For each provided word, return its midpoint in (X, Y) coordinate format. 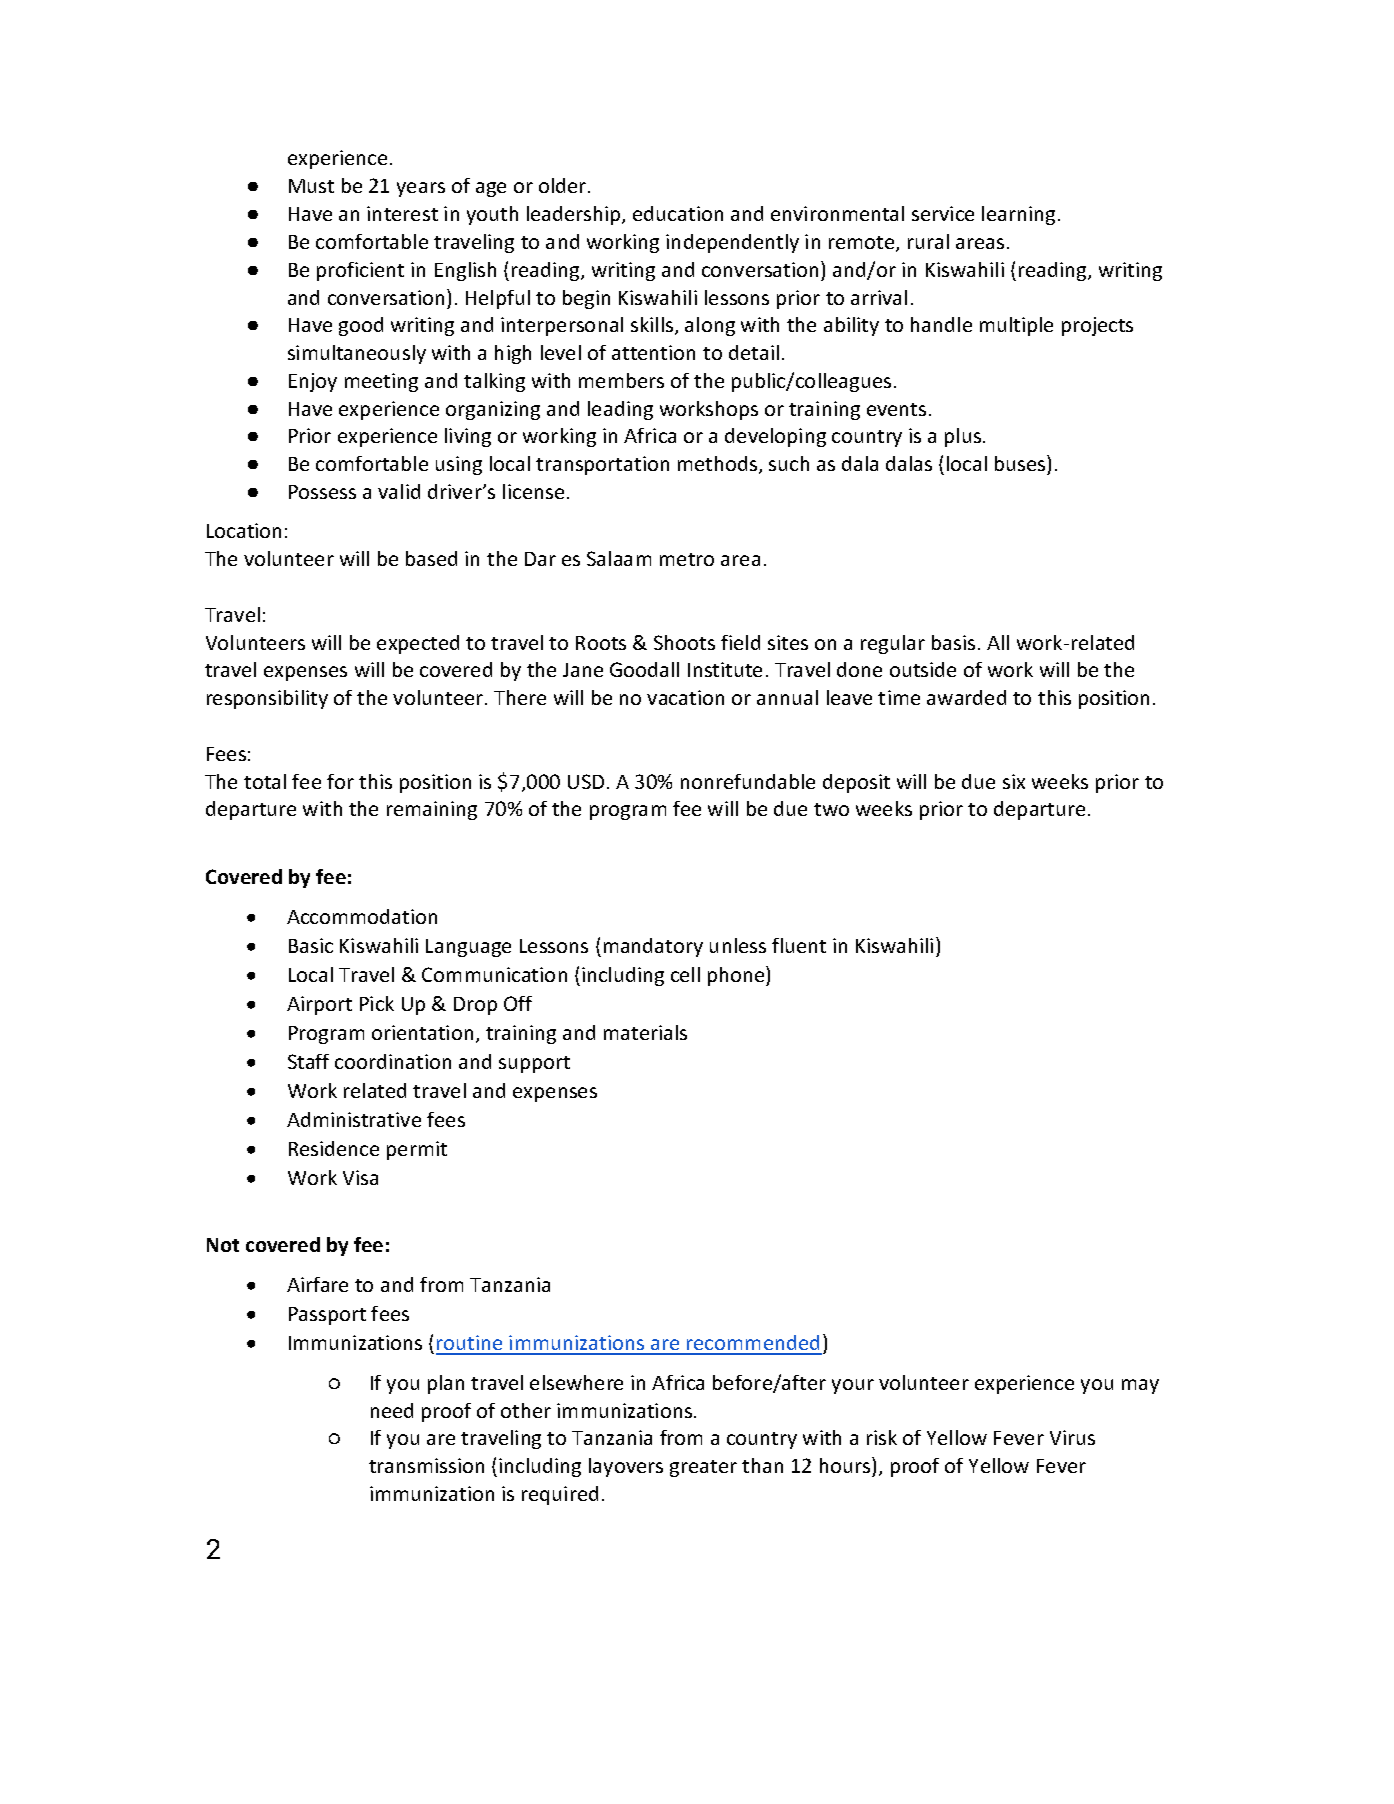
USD (586, 781)
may (1140, 1386)
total (265, 781)
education (678, 213)
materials (645, 1032)
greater (703, 1468)
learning (1018, 215)
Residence (334, 1148)
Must (311, 186)
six (1014, 781)
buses (1021, 463)
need (392, 1410)
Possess (322, 492)
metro (687, 559)
